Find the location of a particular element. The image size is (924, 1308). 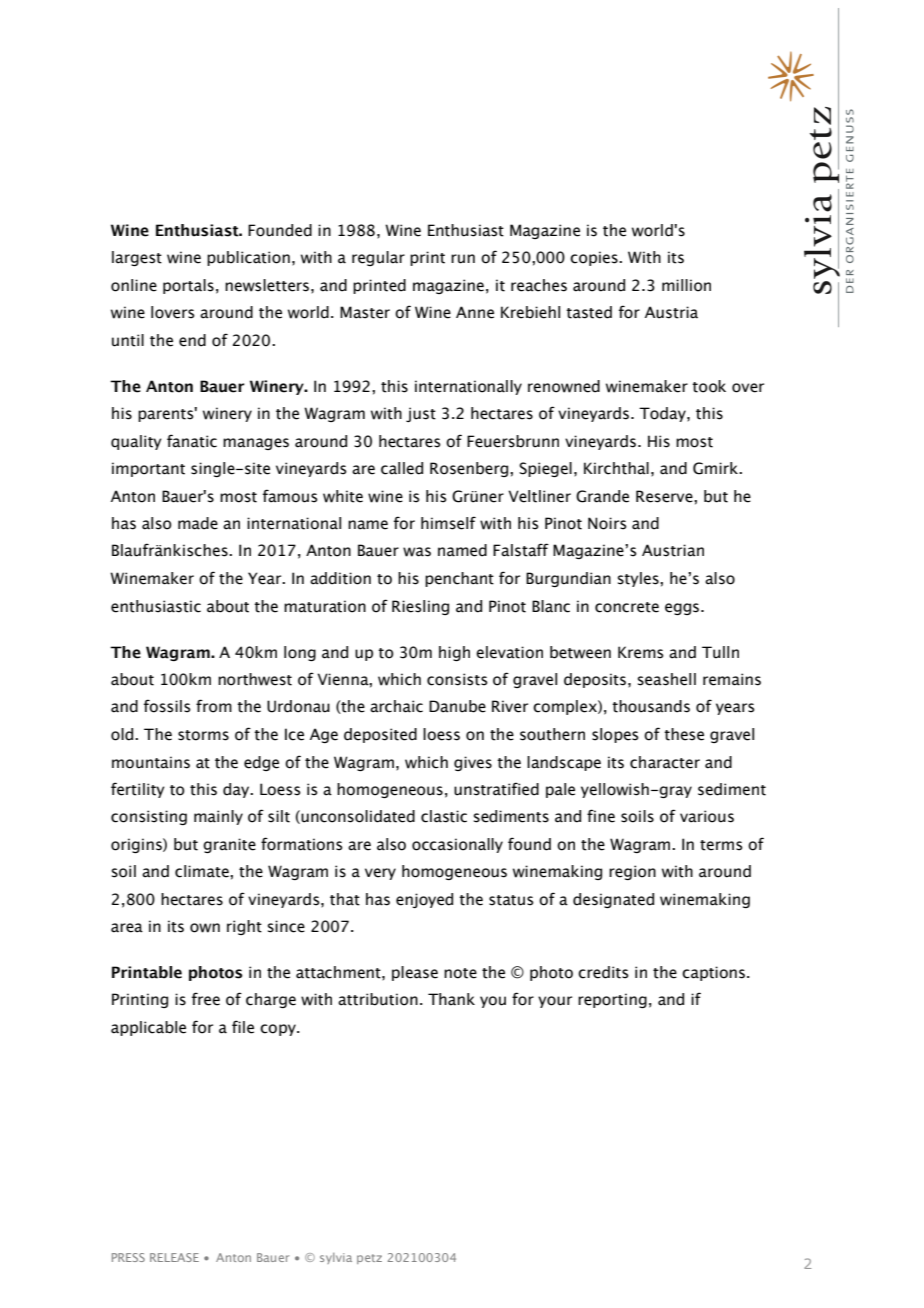

made is located at coordinates (198, 523).
